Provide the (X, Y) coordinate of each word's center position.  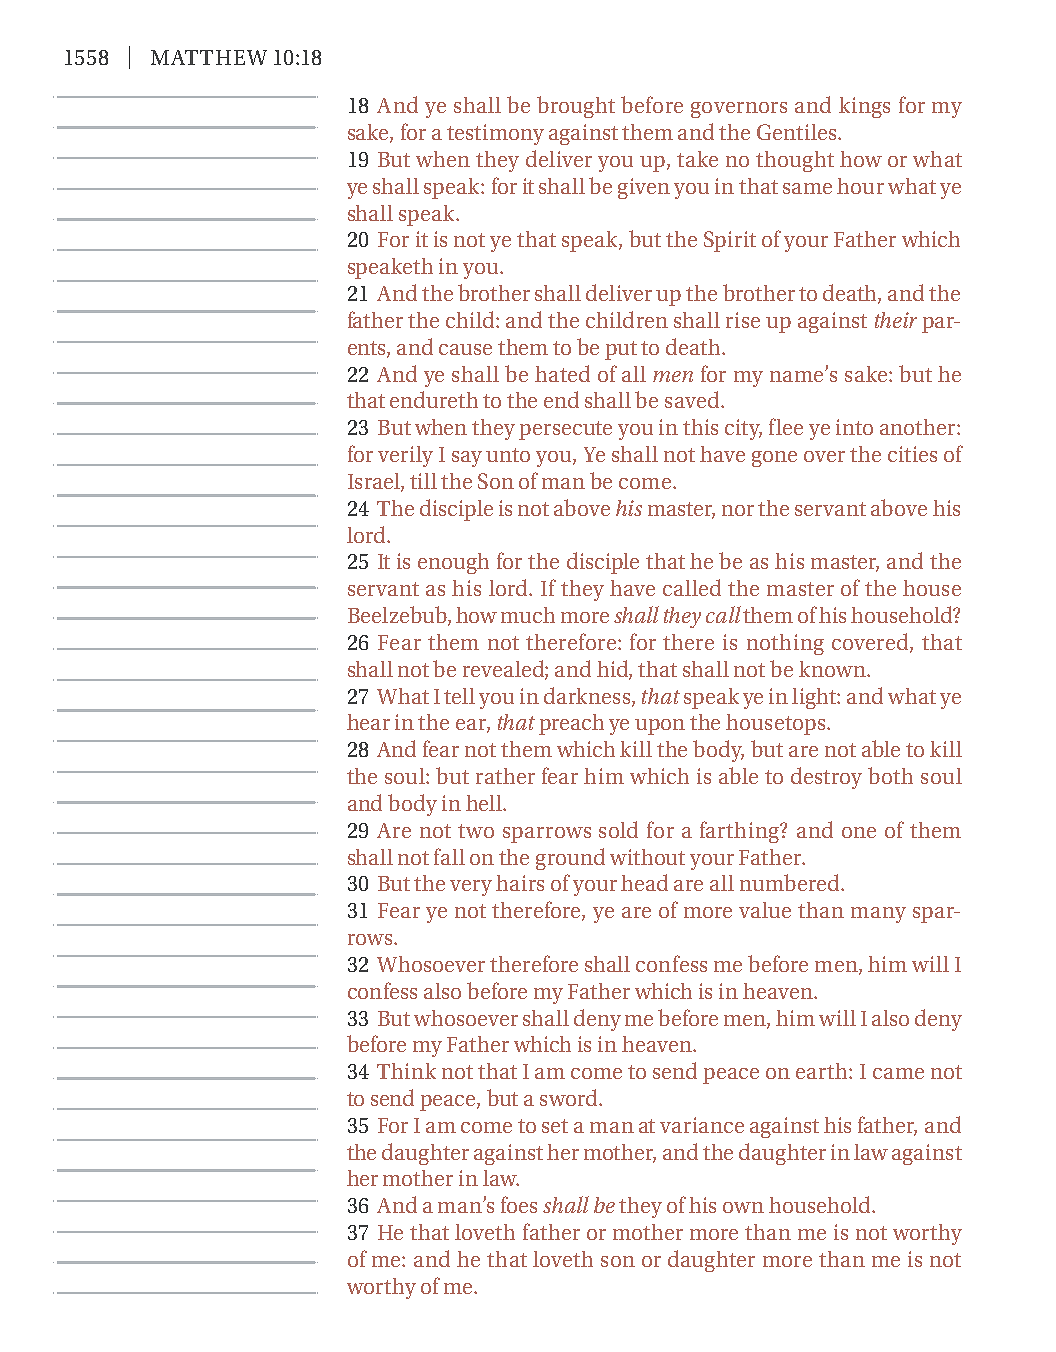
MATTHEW (209, 57)
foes (519, 1204)
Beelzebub (398, 616)
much (528, 615)
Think (406, 1071)
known (833, 669)
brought (576, 107)
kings (864, 107)
